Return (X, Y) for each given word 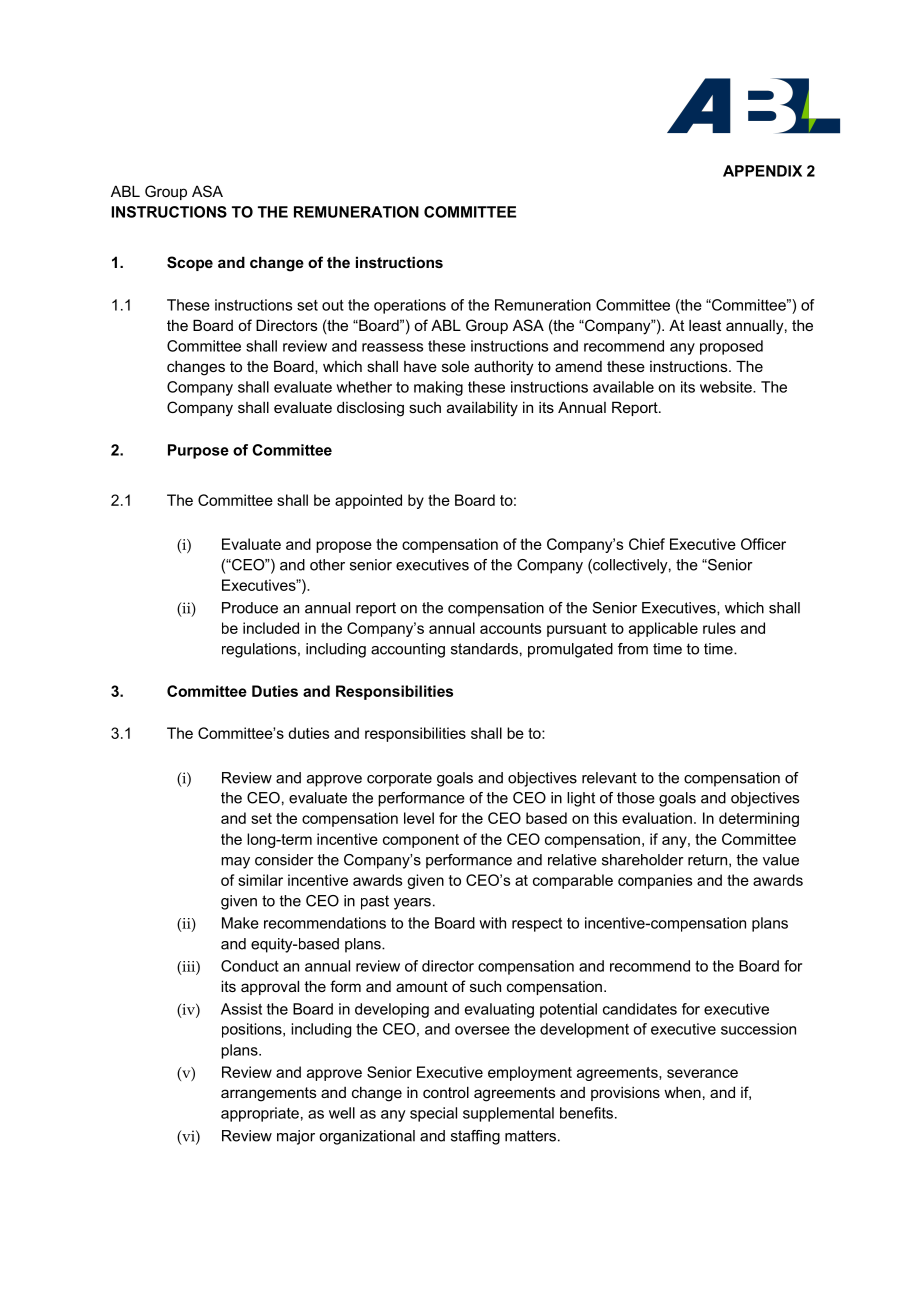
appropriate (260, 1114)
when (682, 1092)
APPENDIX (762, 171)
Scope (190, 263)
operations (410, 306)
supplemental (508, 1114)
